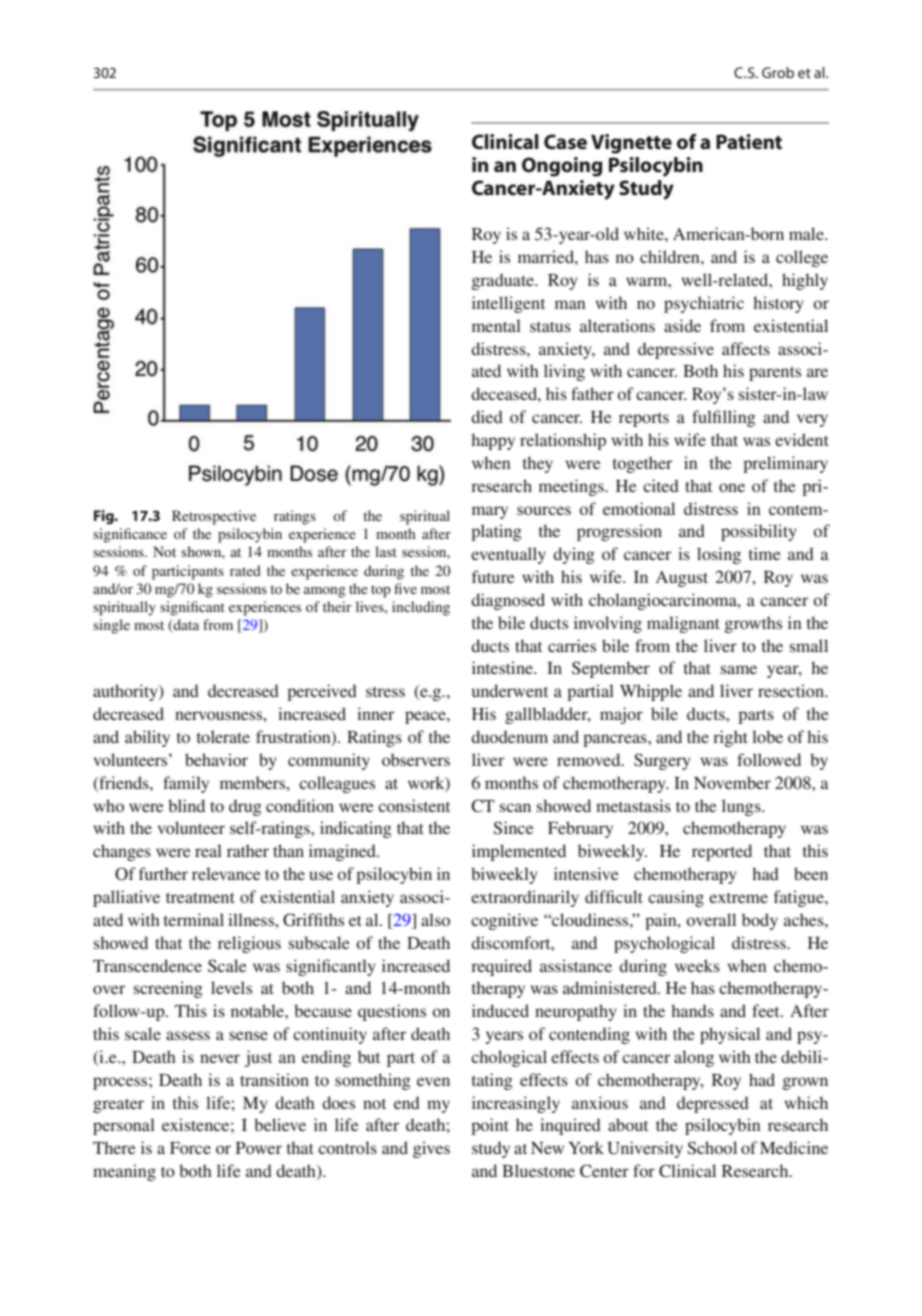  What do you see at coordinates (414, 805) in the document?
I see `consistent` at bounding box center [414, 805].
